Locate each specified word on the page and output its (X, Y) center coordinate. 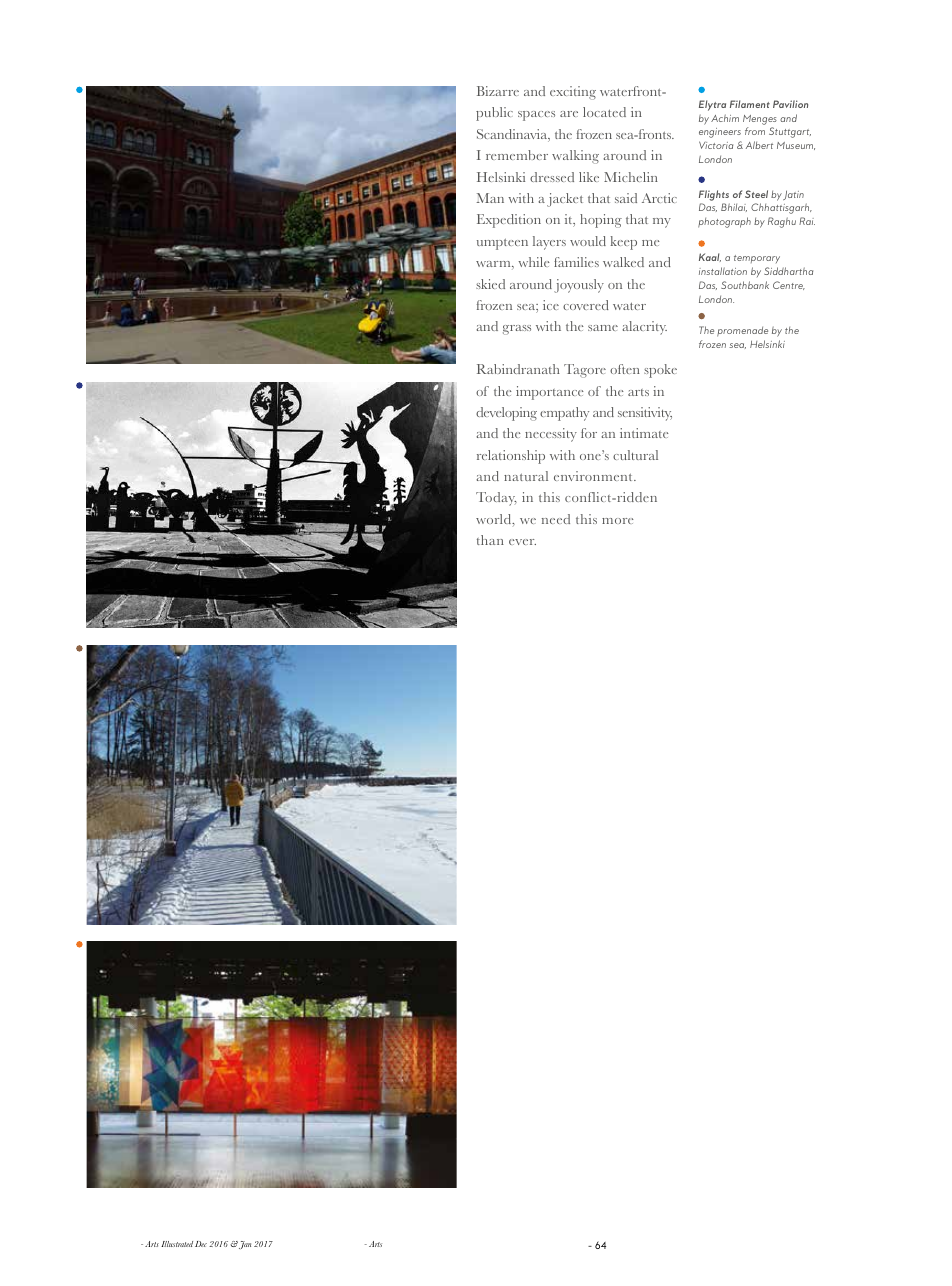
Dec (201, 1244)
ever (522, 542)
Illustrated (177, 1244)
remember (517, 155)
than (490, 540)
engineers (720, 133)
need (556, 519)
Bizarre (498, 91)
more (618, 521)
